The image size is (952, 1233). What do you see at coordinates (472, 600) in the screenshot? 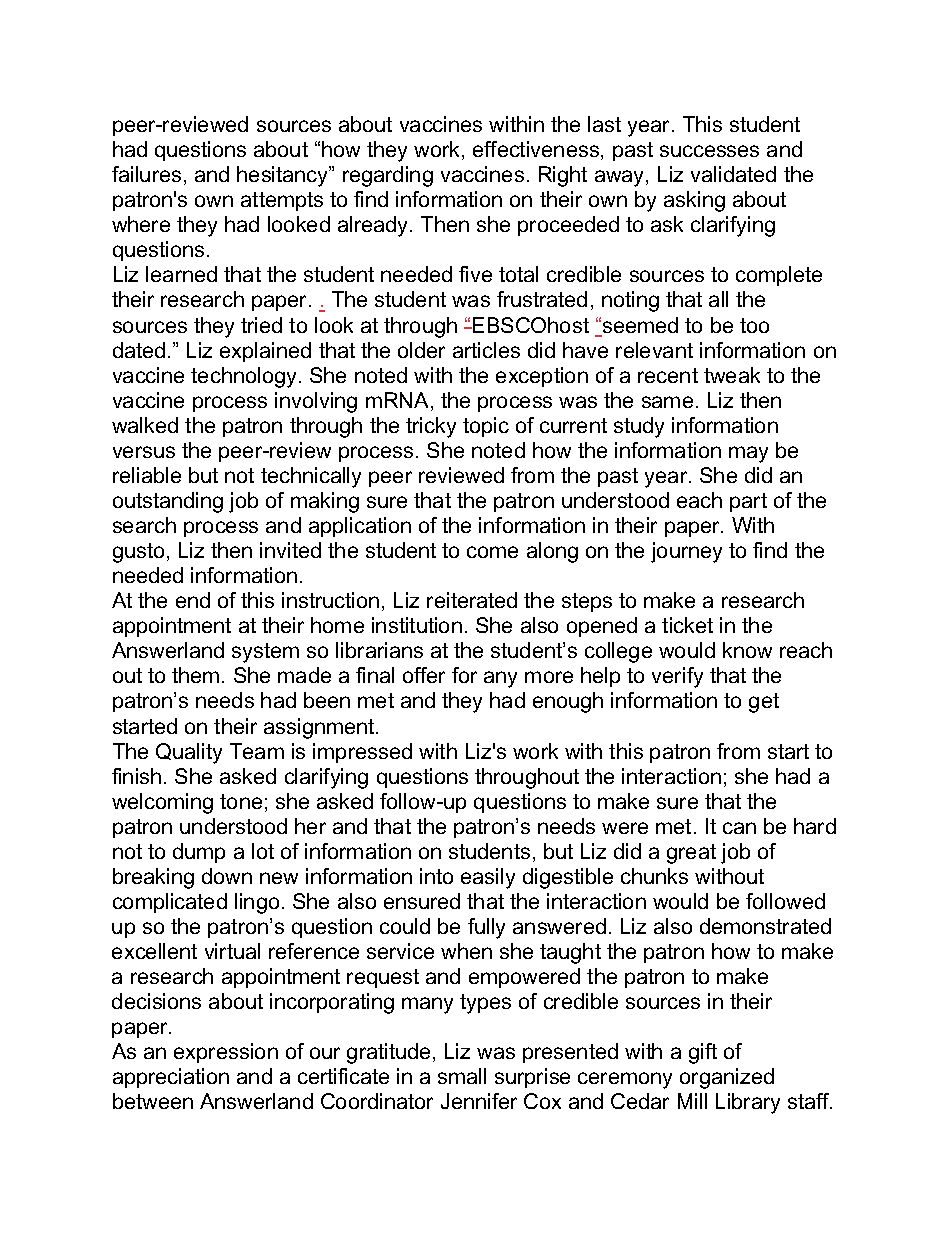
I see `reiterated` at bounding box center [472, 600].
